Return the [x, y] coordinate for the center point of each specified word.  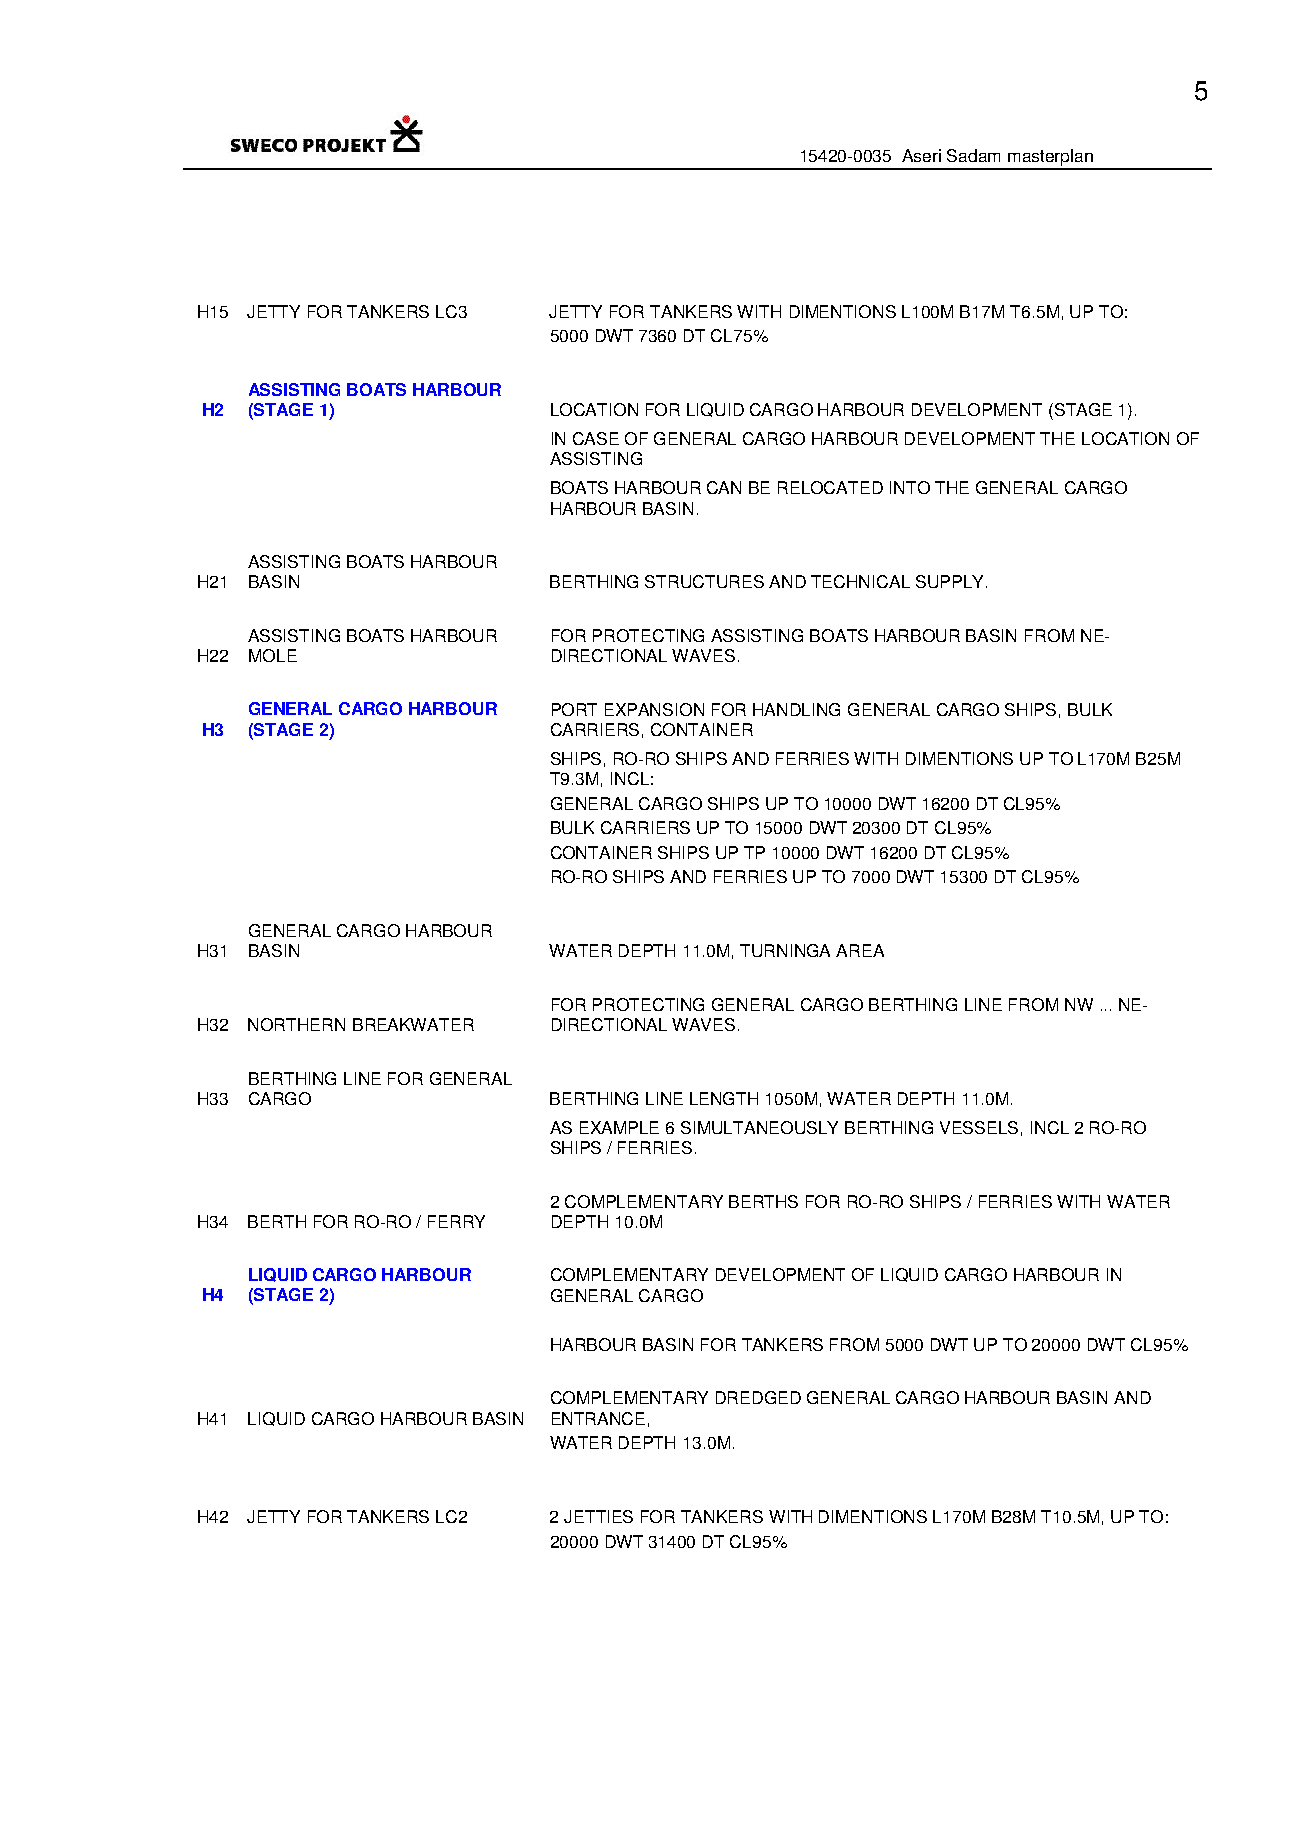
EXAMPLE [619, 1127]
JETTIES [598, 1516]
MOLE [273, 655]
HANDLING [796, 709]
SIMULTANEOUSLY [759, 1127]
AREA [860, 950]
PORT [574, 709]
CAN [724, 487]
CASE [596, 438]
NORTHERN [296, 1024]
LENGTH [724, 1098]
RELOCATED [830, 487]
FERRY [456, 1221]
